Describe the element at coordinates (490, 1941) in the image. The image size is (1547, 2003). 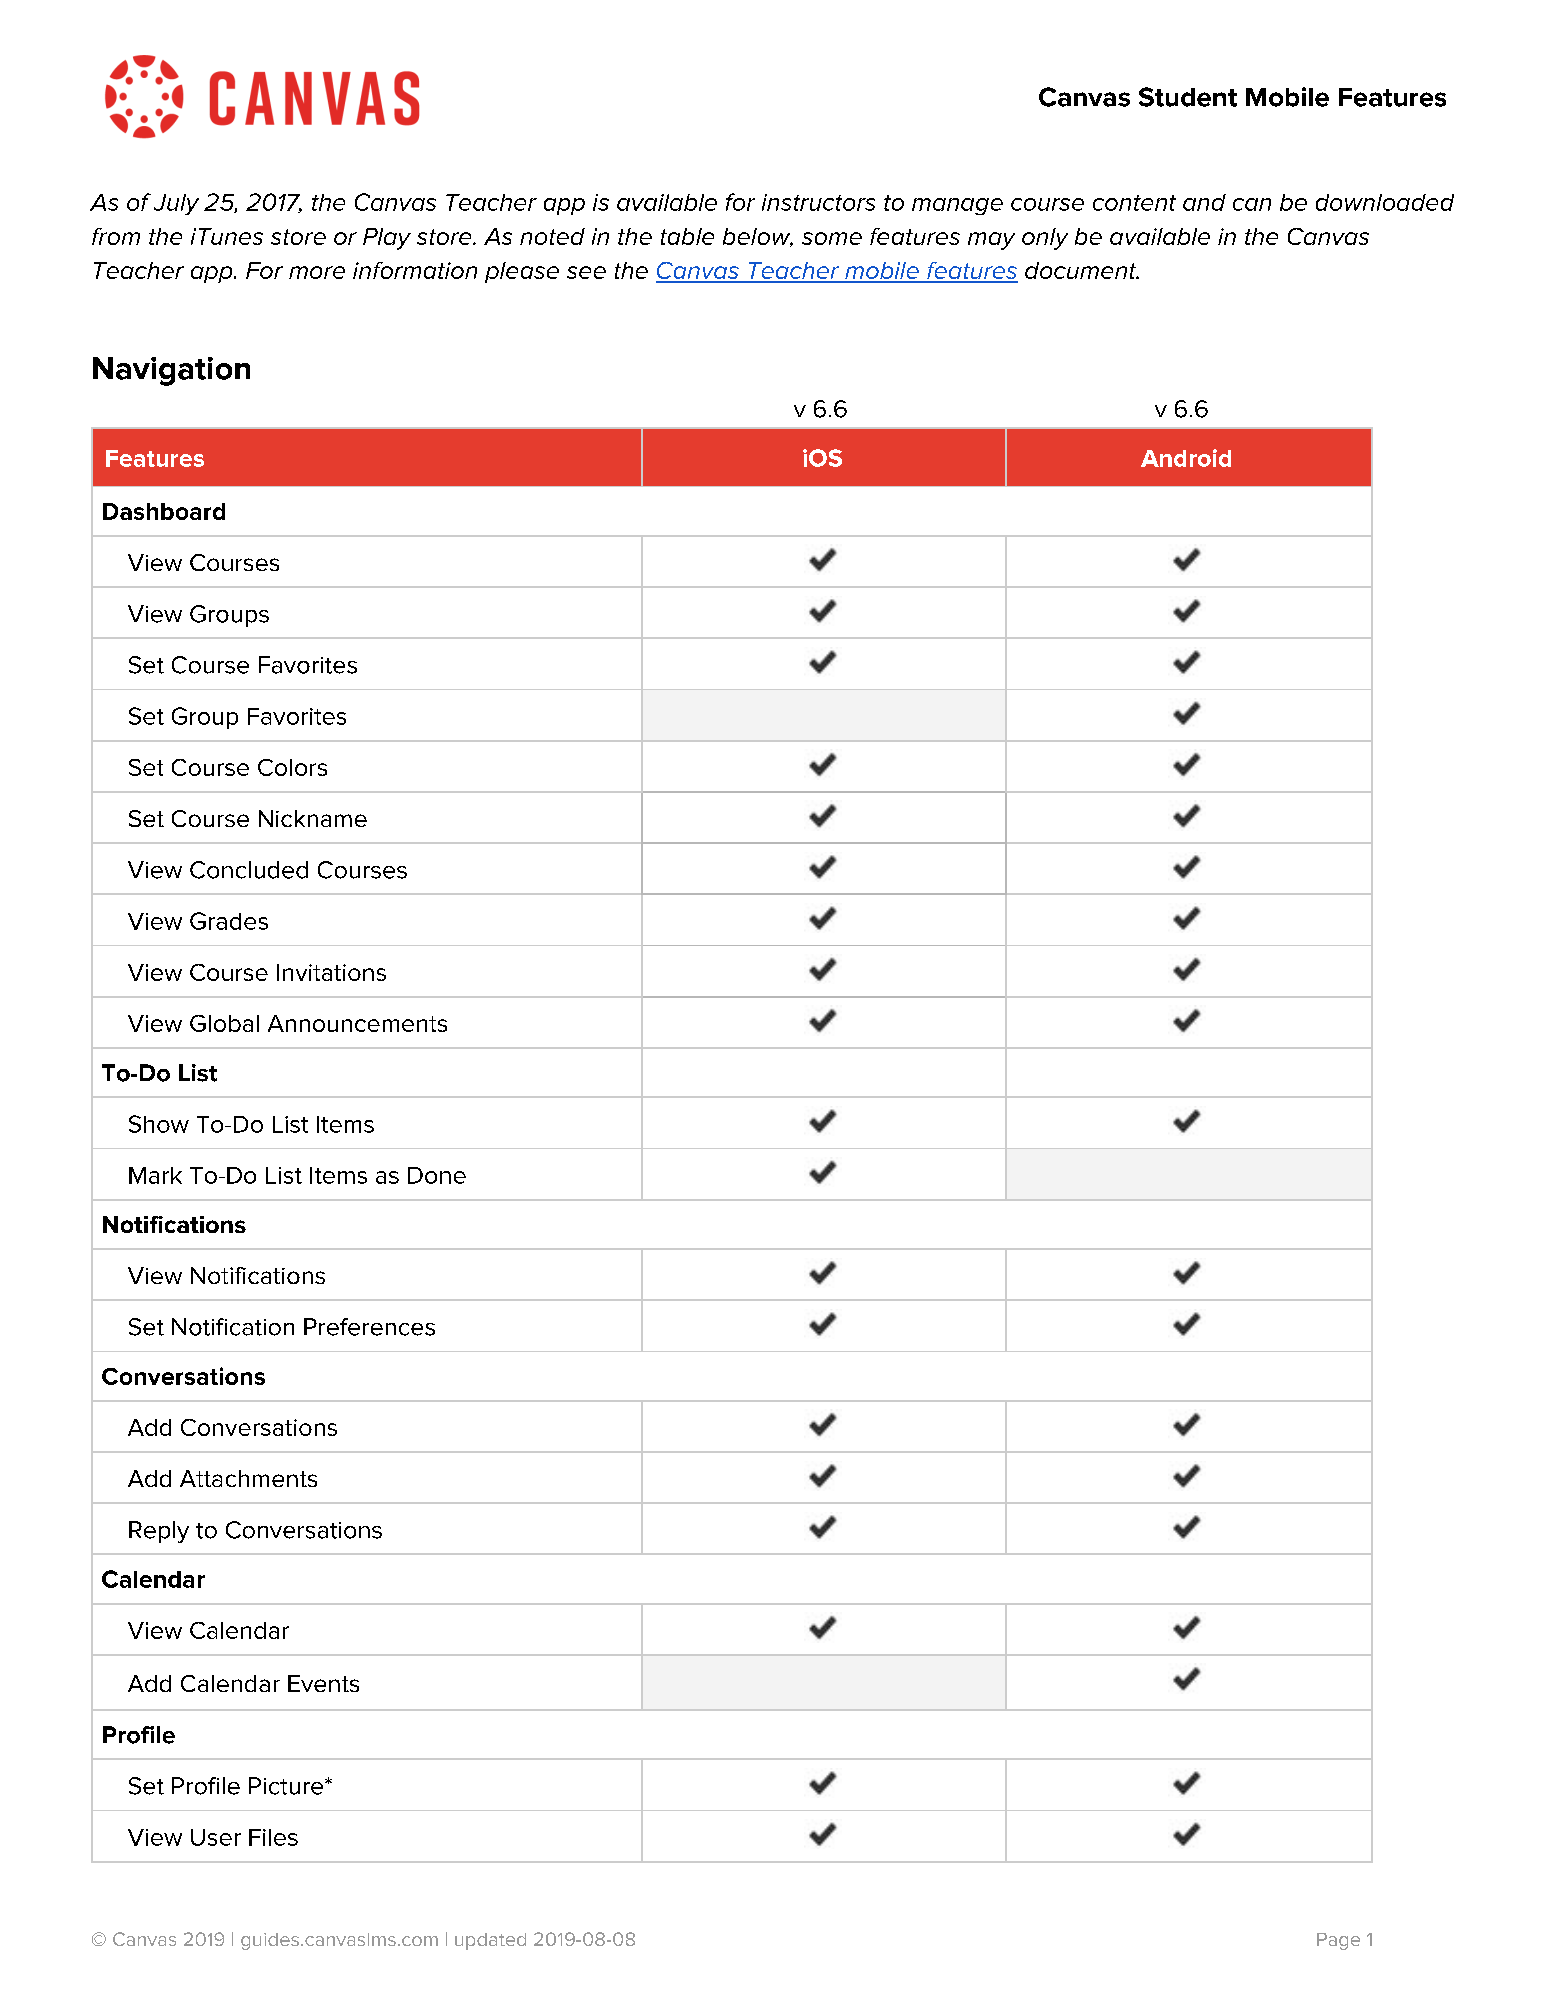
I see `updated` at that location.
